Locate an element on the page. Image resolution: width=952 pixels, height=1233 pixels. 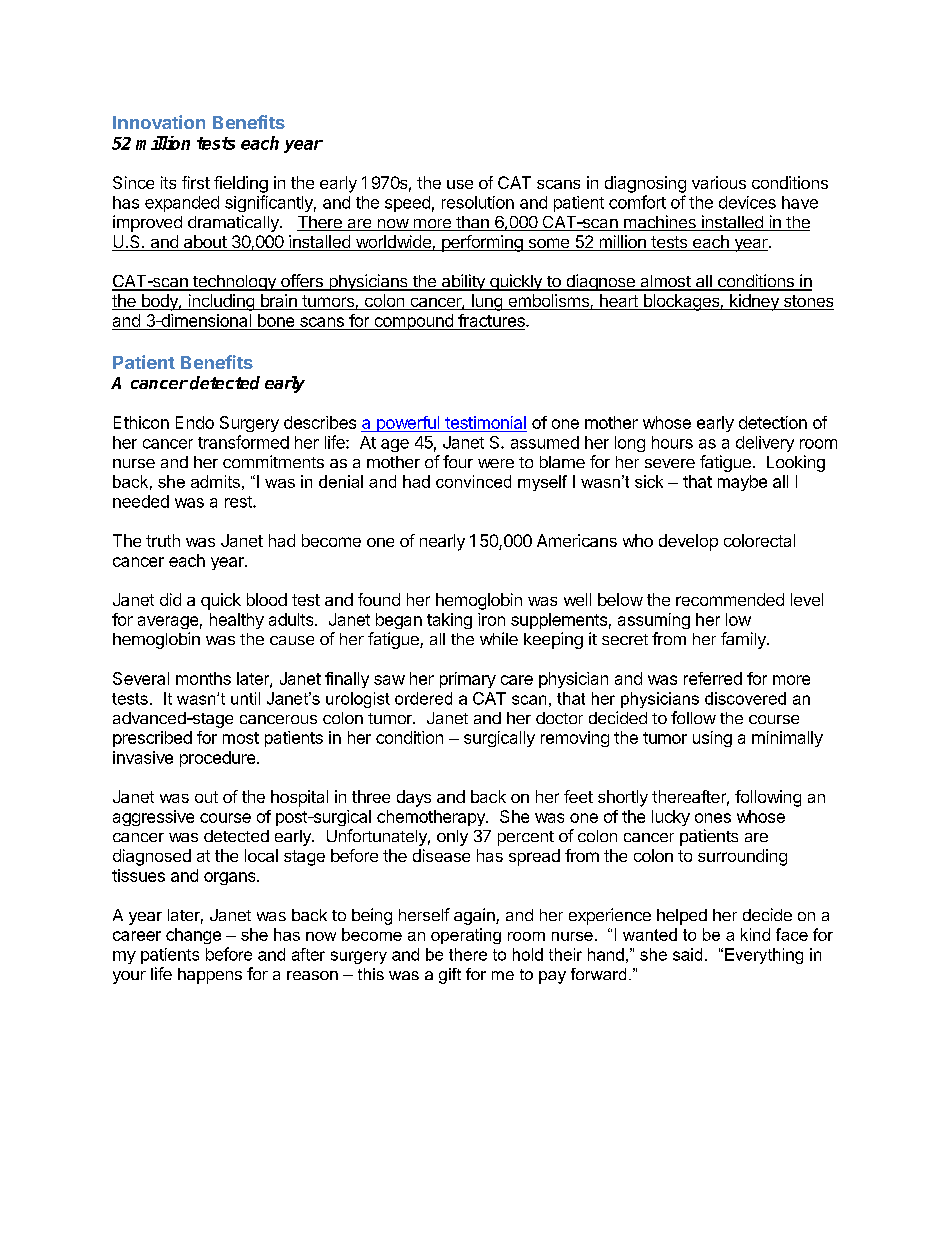
procedure is located at coordinates (219, 759).
